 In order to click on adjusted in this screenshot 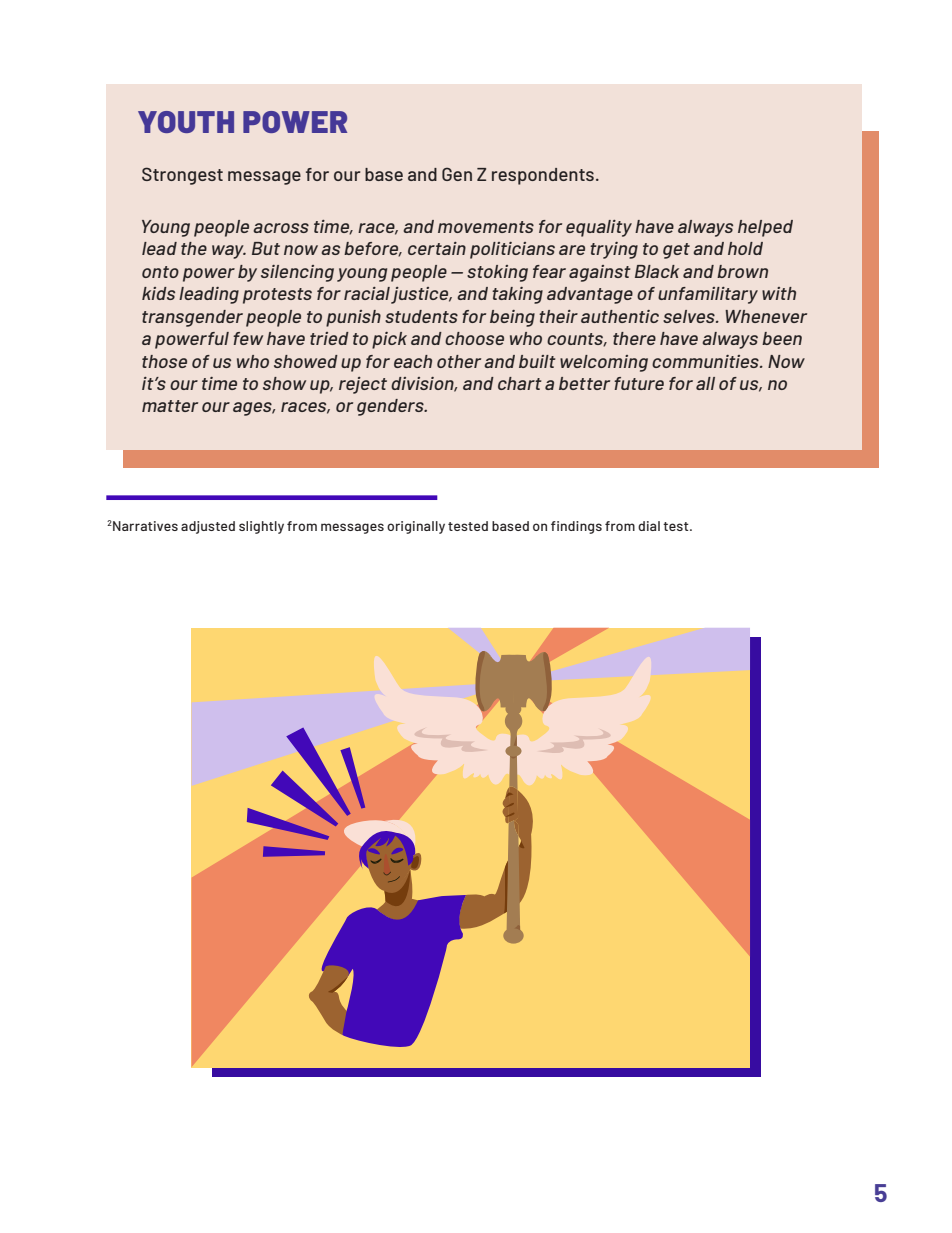, I will do `click(208, 527)`.
